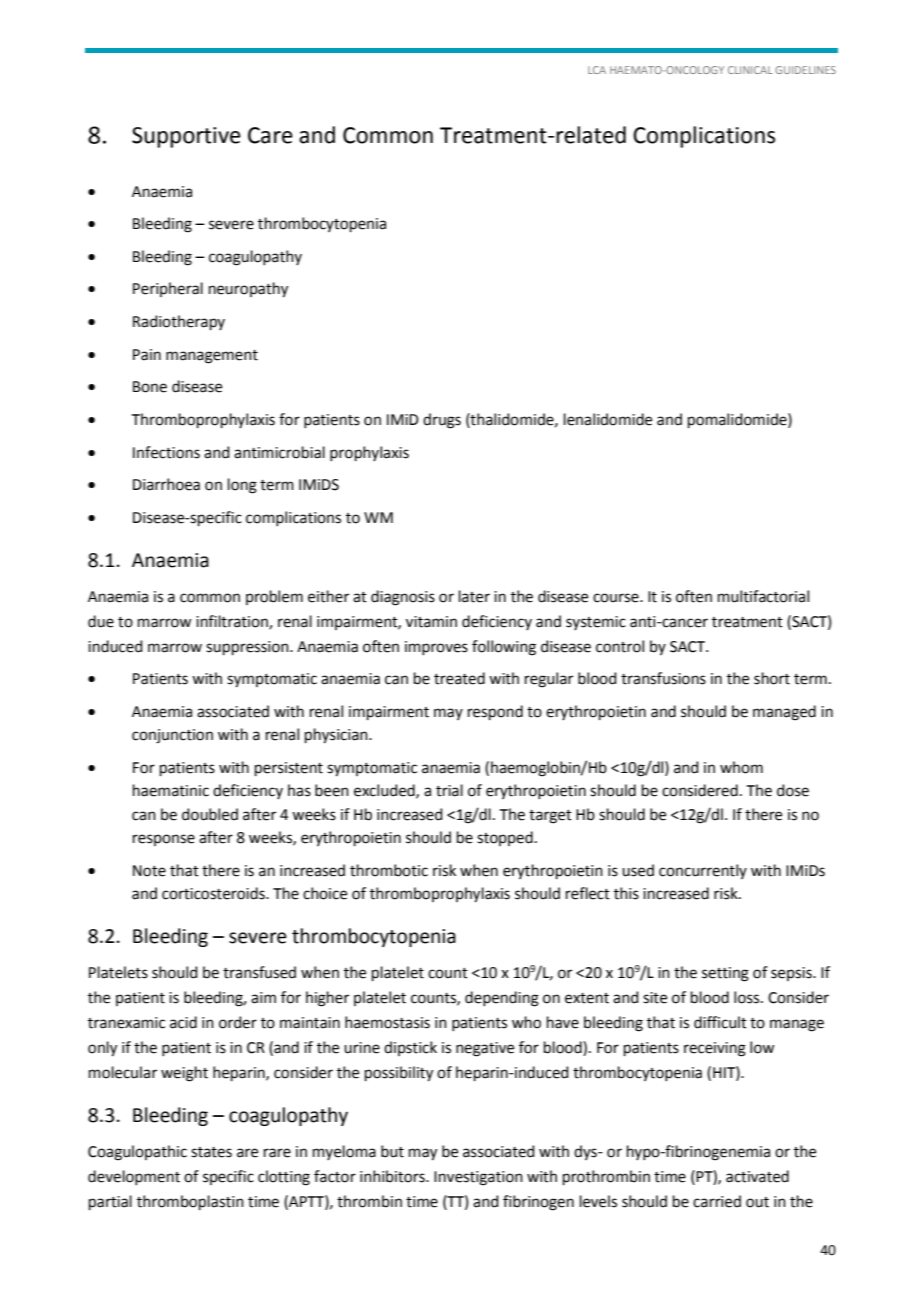  Describe the element at coordinates (214, 893) in the screenshot. I see `corticosteroids` at that location.
